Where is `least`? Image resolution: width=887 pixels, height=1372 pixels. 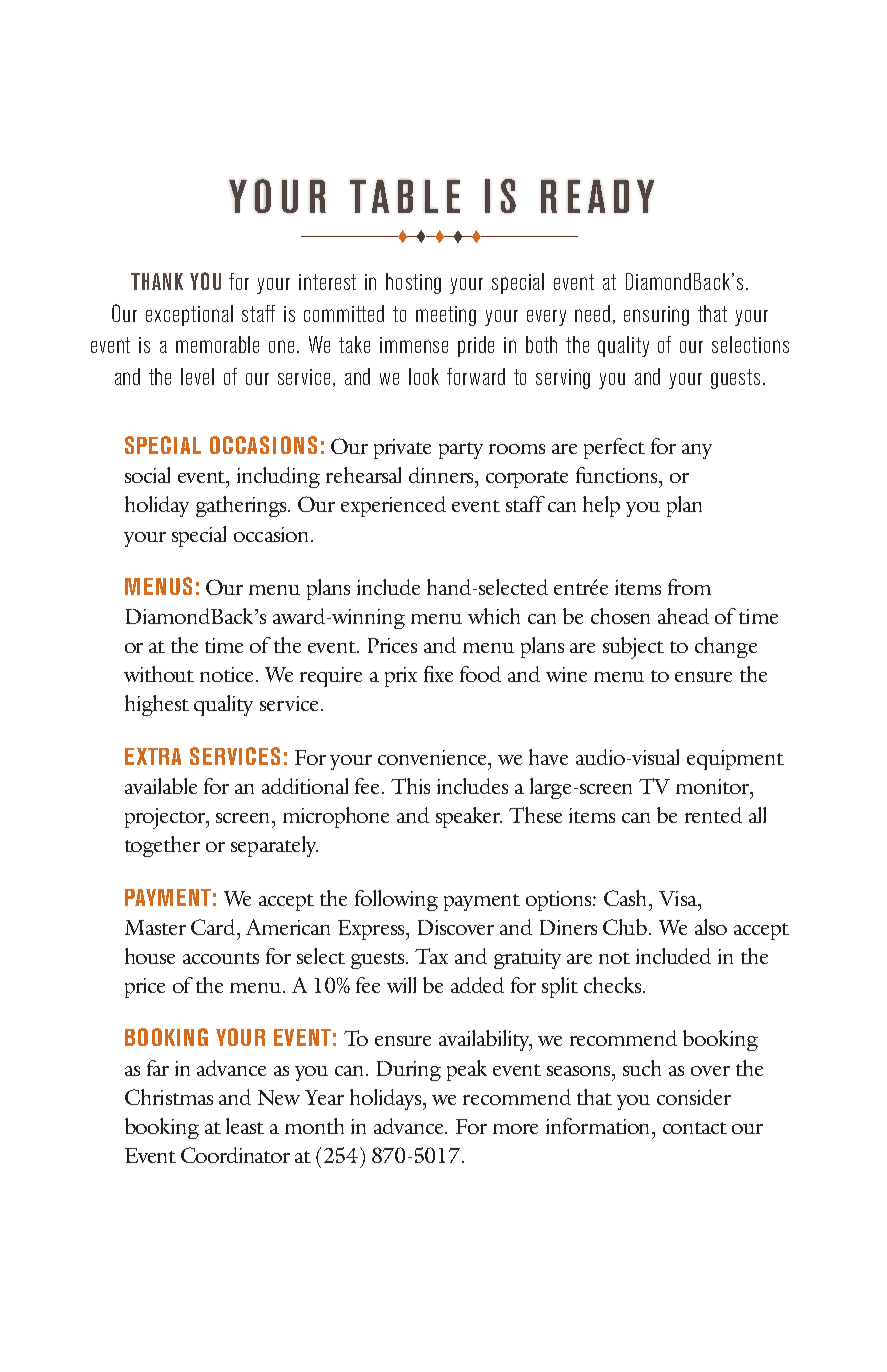 least is located at coordinates (245, 1126).
